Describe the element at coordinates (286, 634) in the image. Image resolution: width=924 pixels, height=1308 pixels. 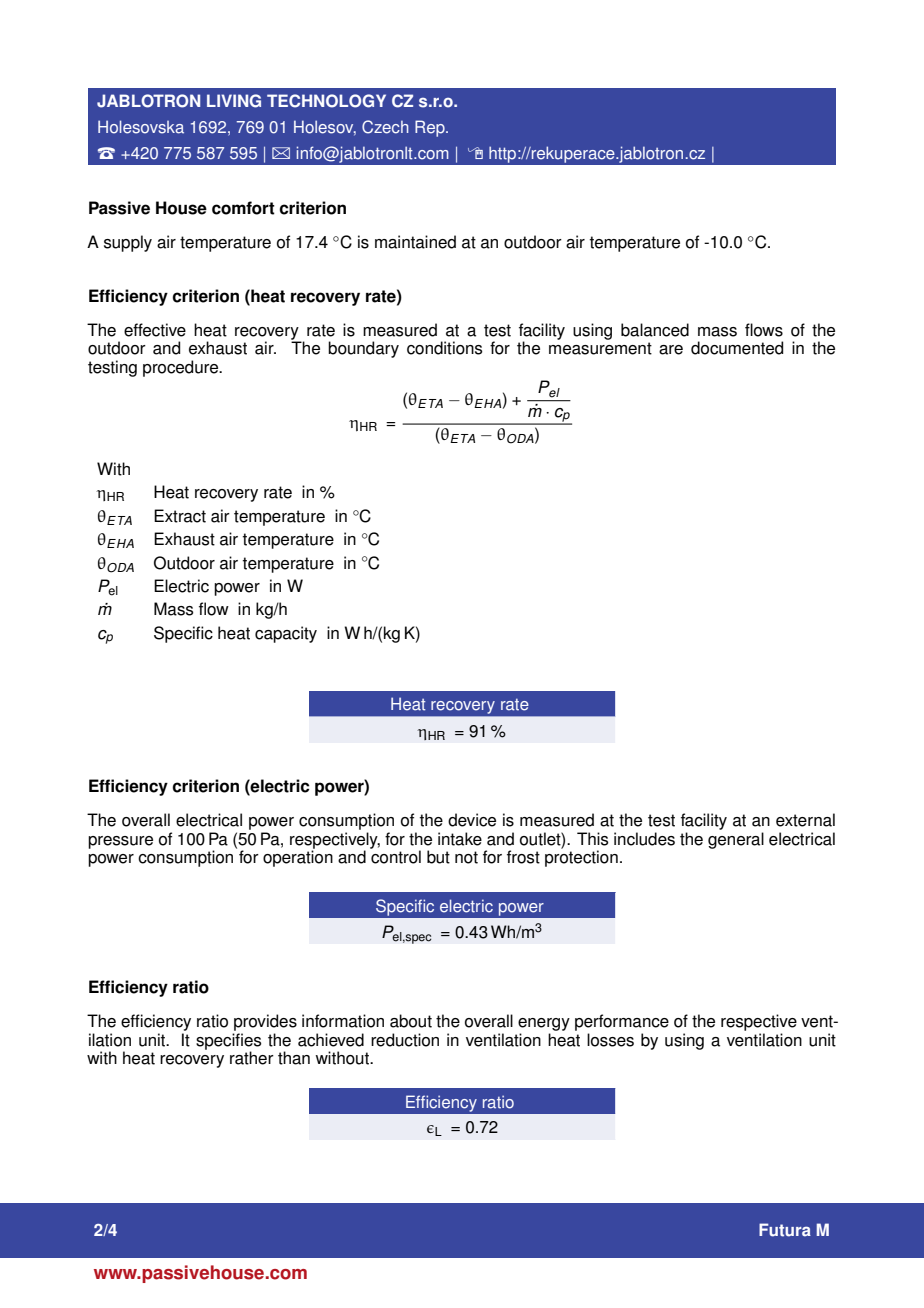
I see `capacity` at that location.
